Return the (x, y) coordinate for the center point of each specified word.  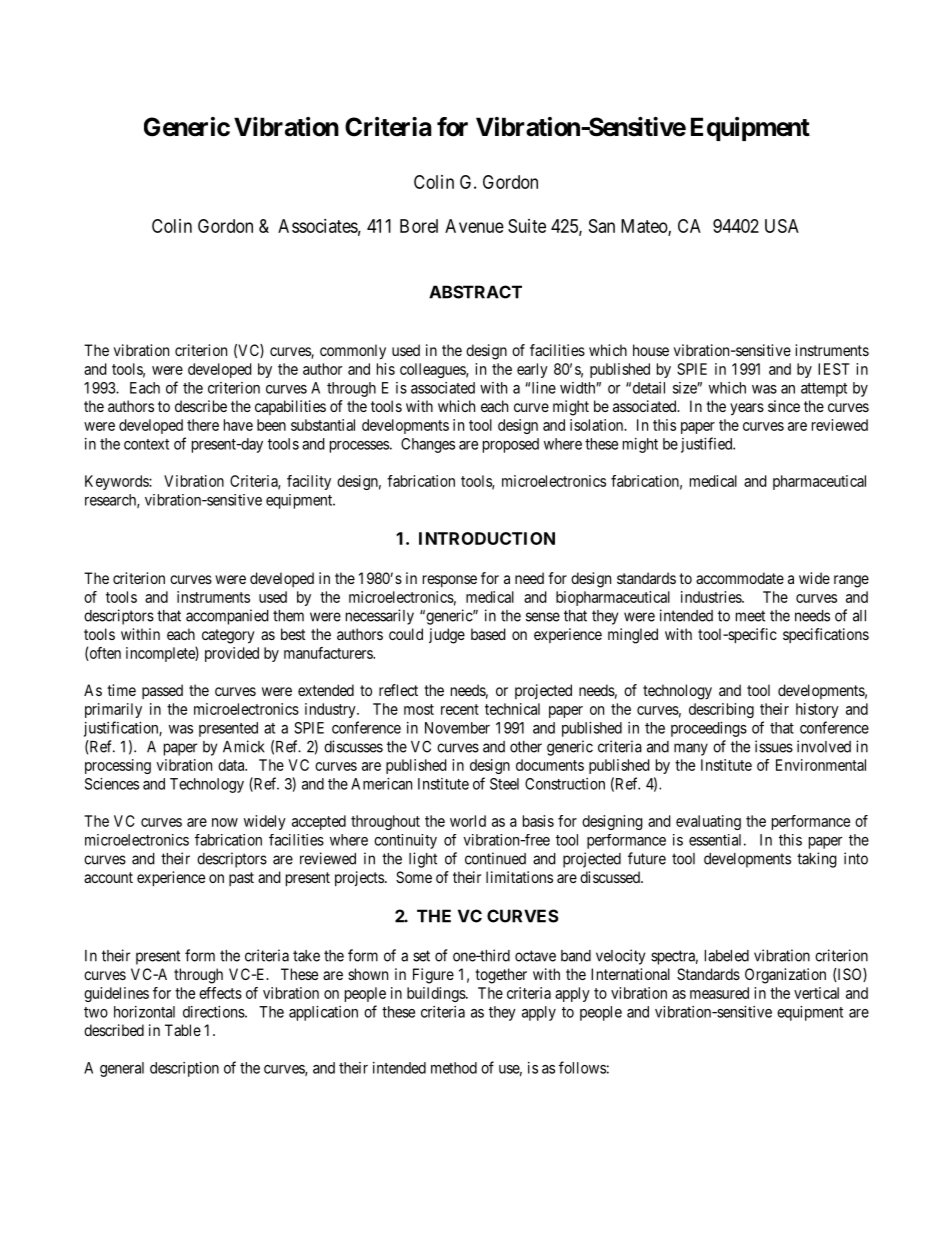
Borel (419, 226)
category (228, 636)
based (488, 634)
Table (183, 1030)
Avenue (474, 226)
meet (750, 616)
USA (782, 226)
